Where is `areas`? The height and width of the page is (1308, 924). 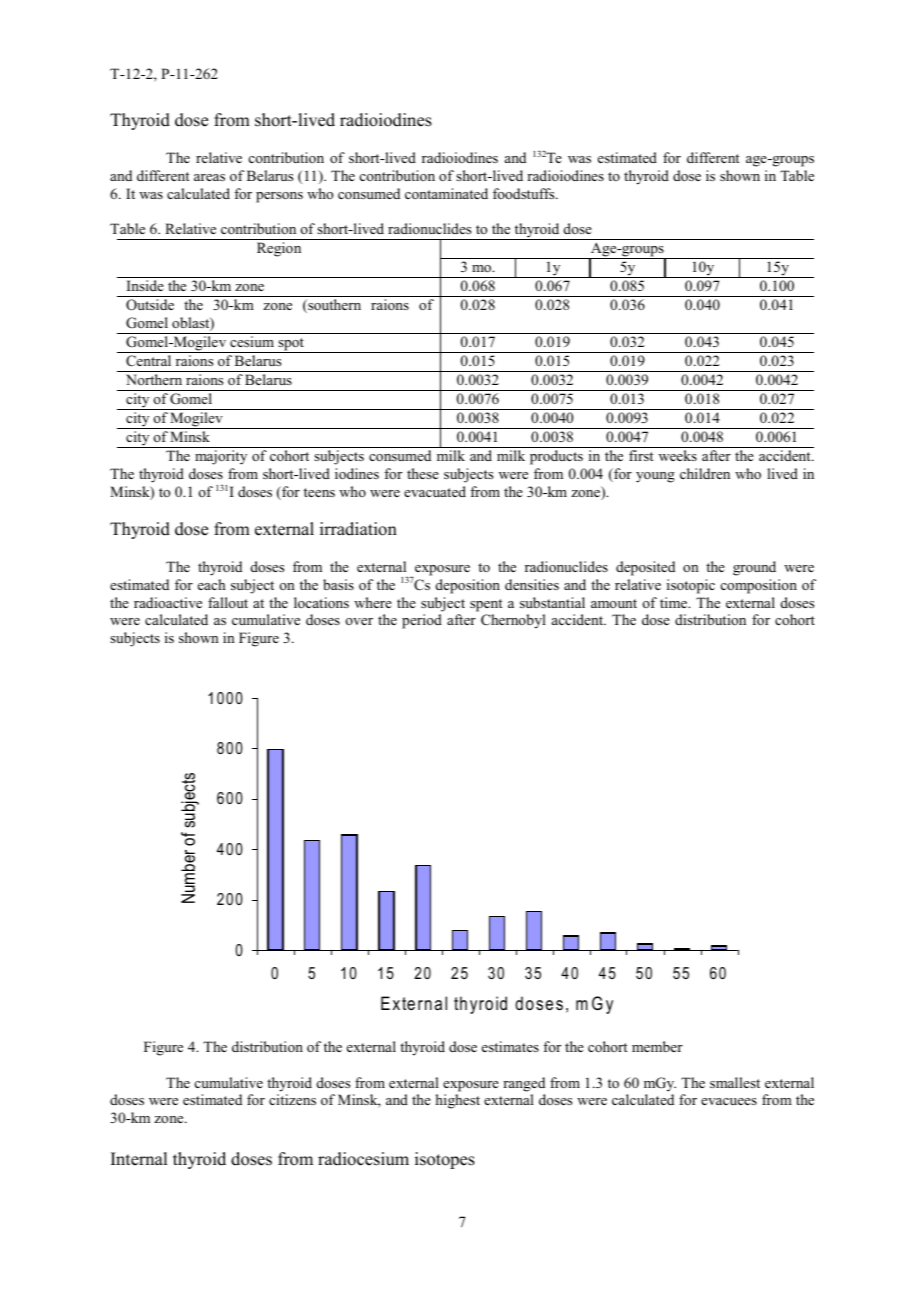 areas is located at coordinates (209, 177).
